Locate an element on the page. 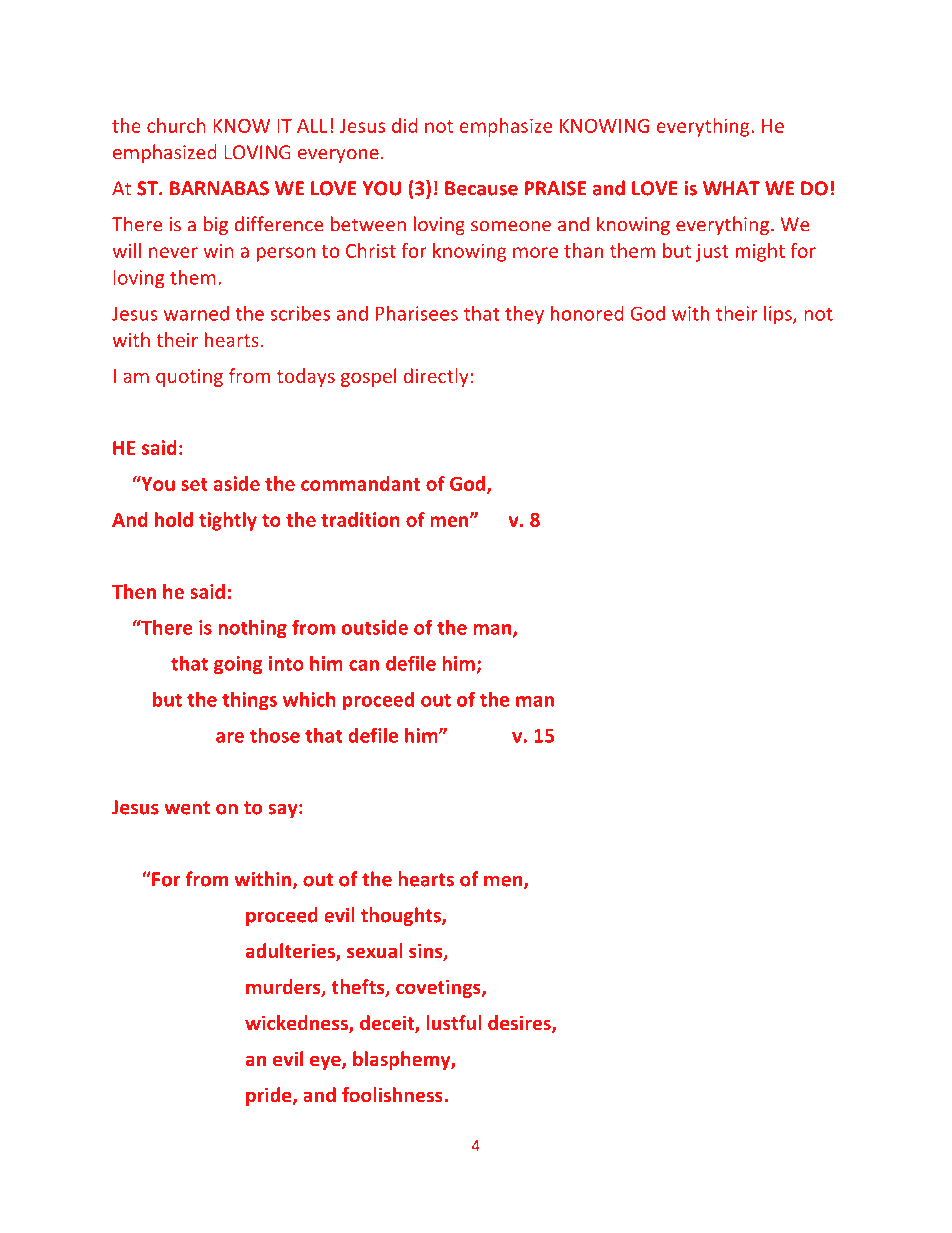  BARNABAS is located at coordinates (219, 188).
